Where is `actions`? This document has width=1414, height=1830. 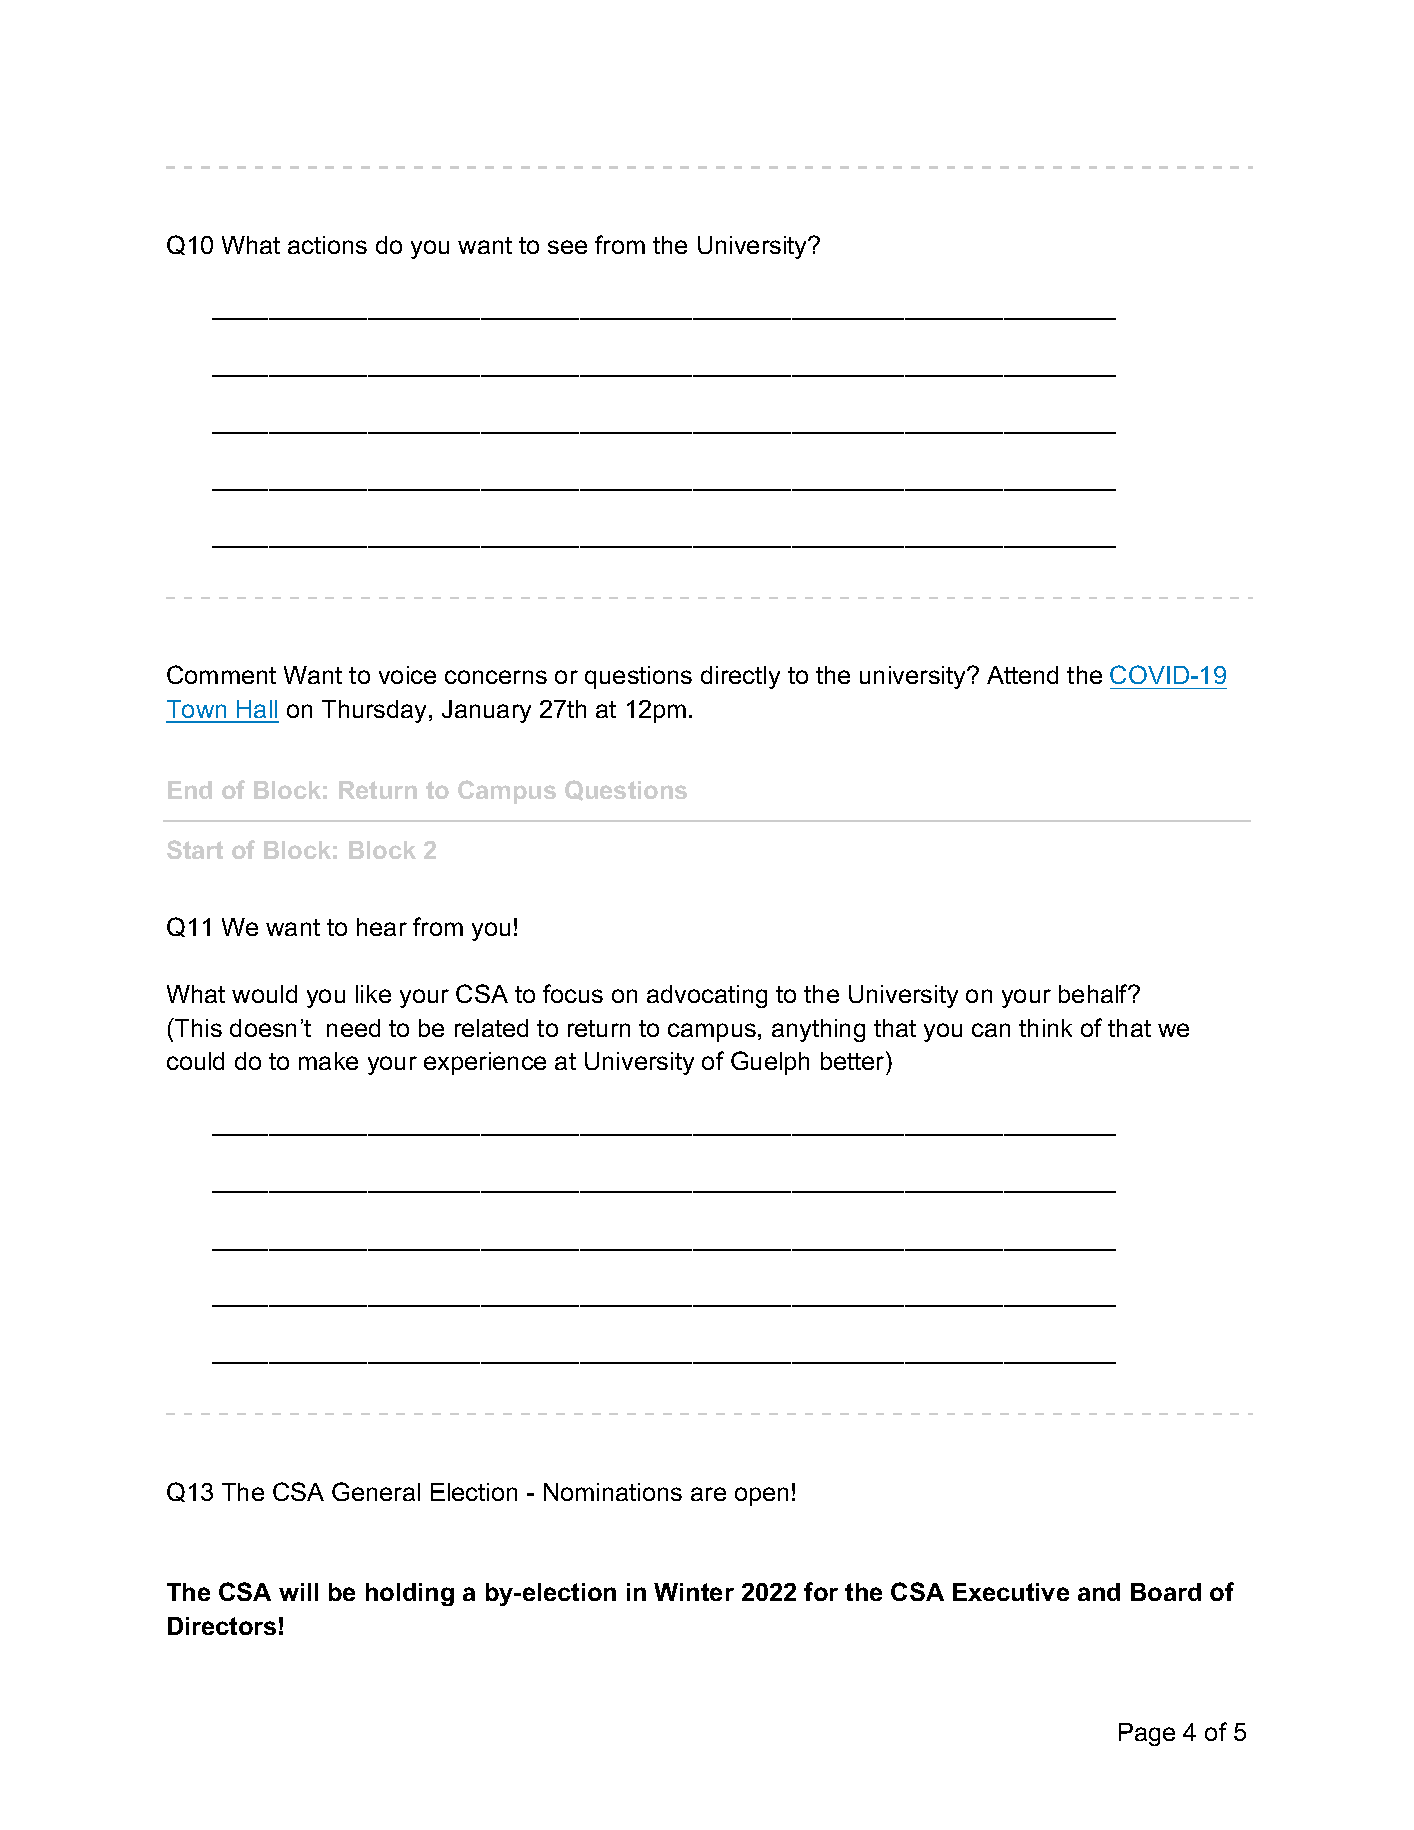 actions is located at coordinates (327, 245).
